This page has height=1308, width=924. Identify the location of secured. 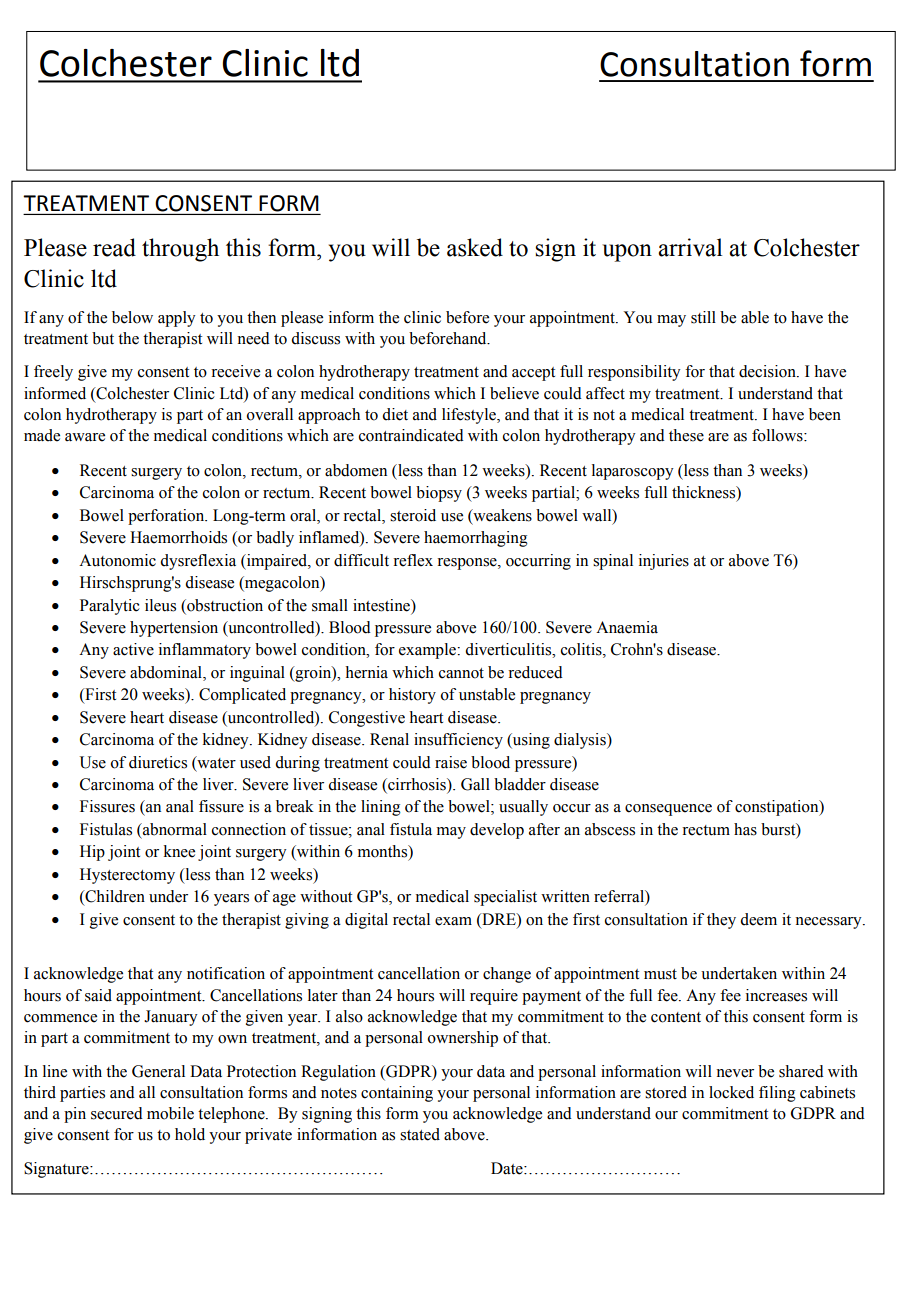
(117, 1113).
